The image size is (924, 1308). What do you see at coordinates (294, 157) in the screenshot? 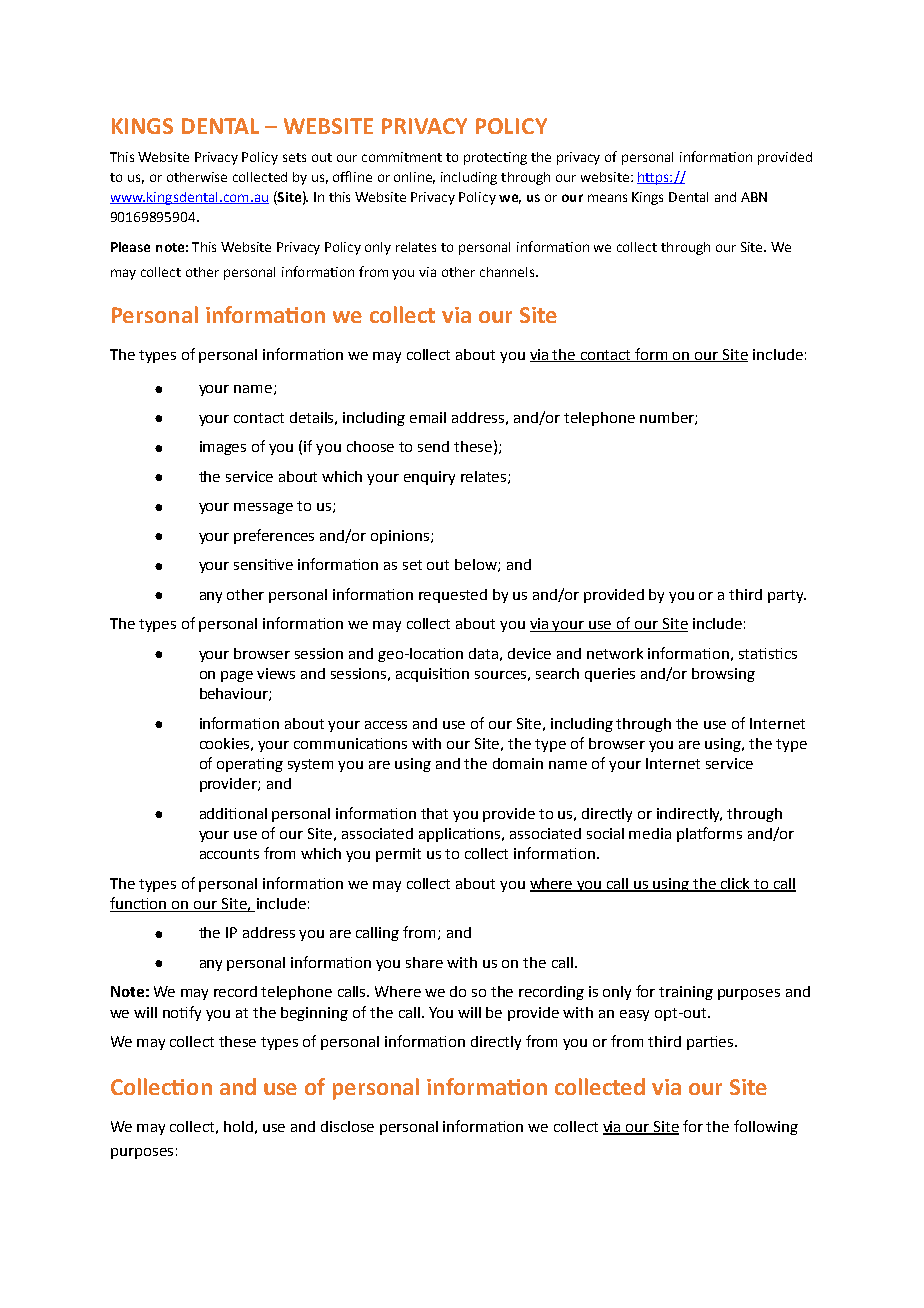
I see `sets` at bounding box center [294, 157].
